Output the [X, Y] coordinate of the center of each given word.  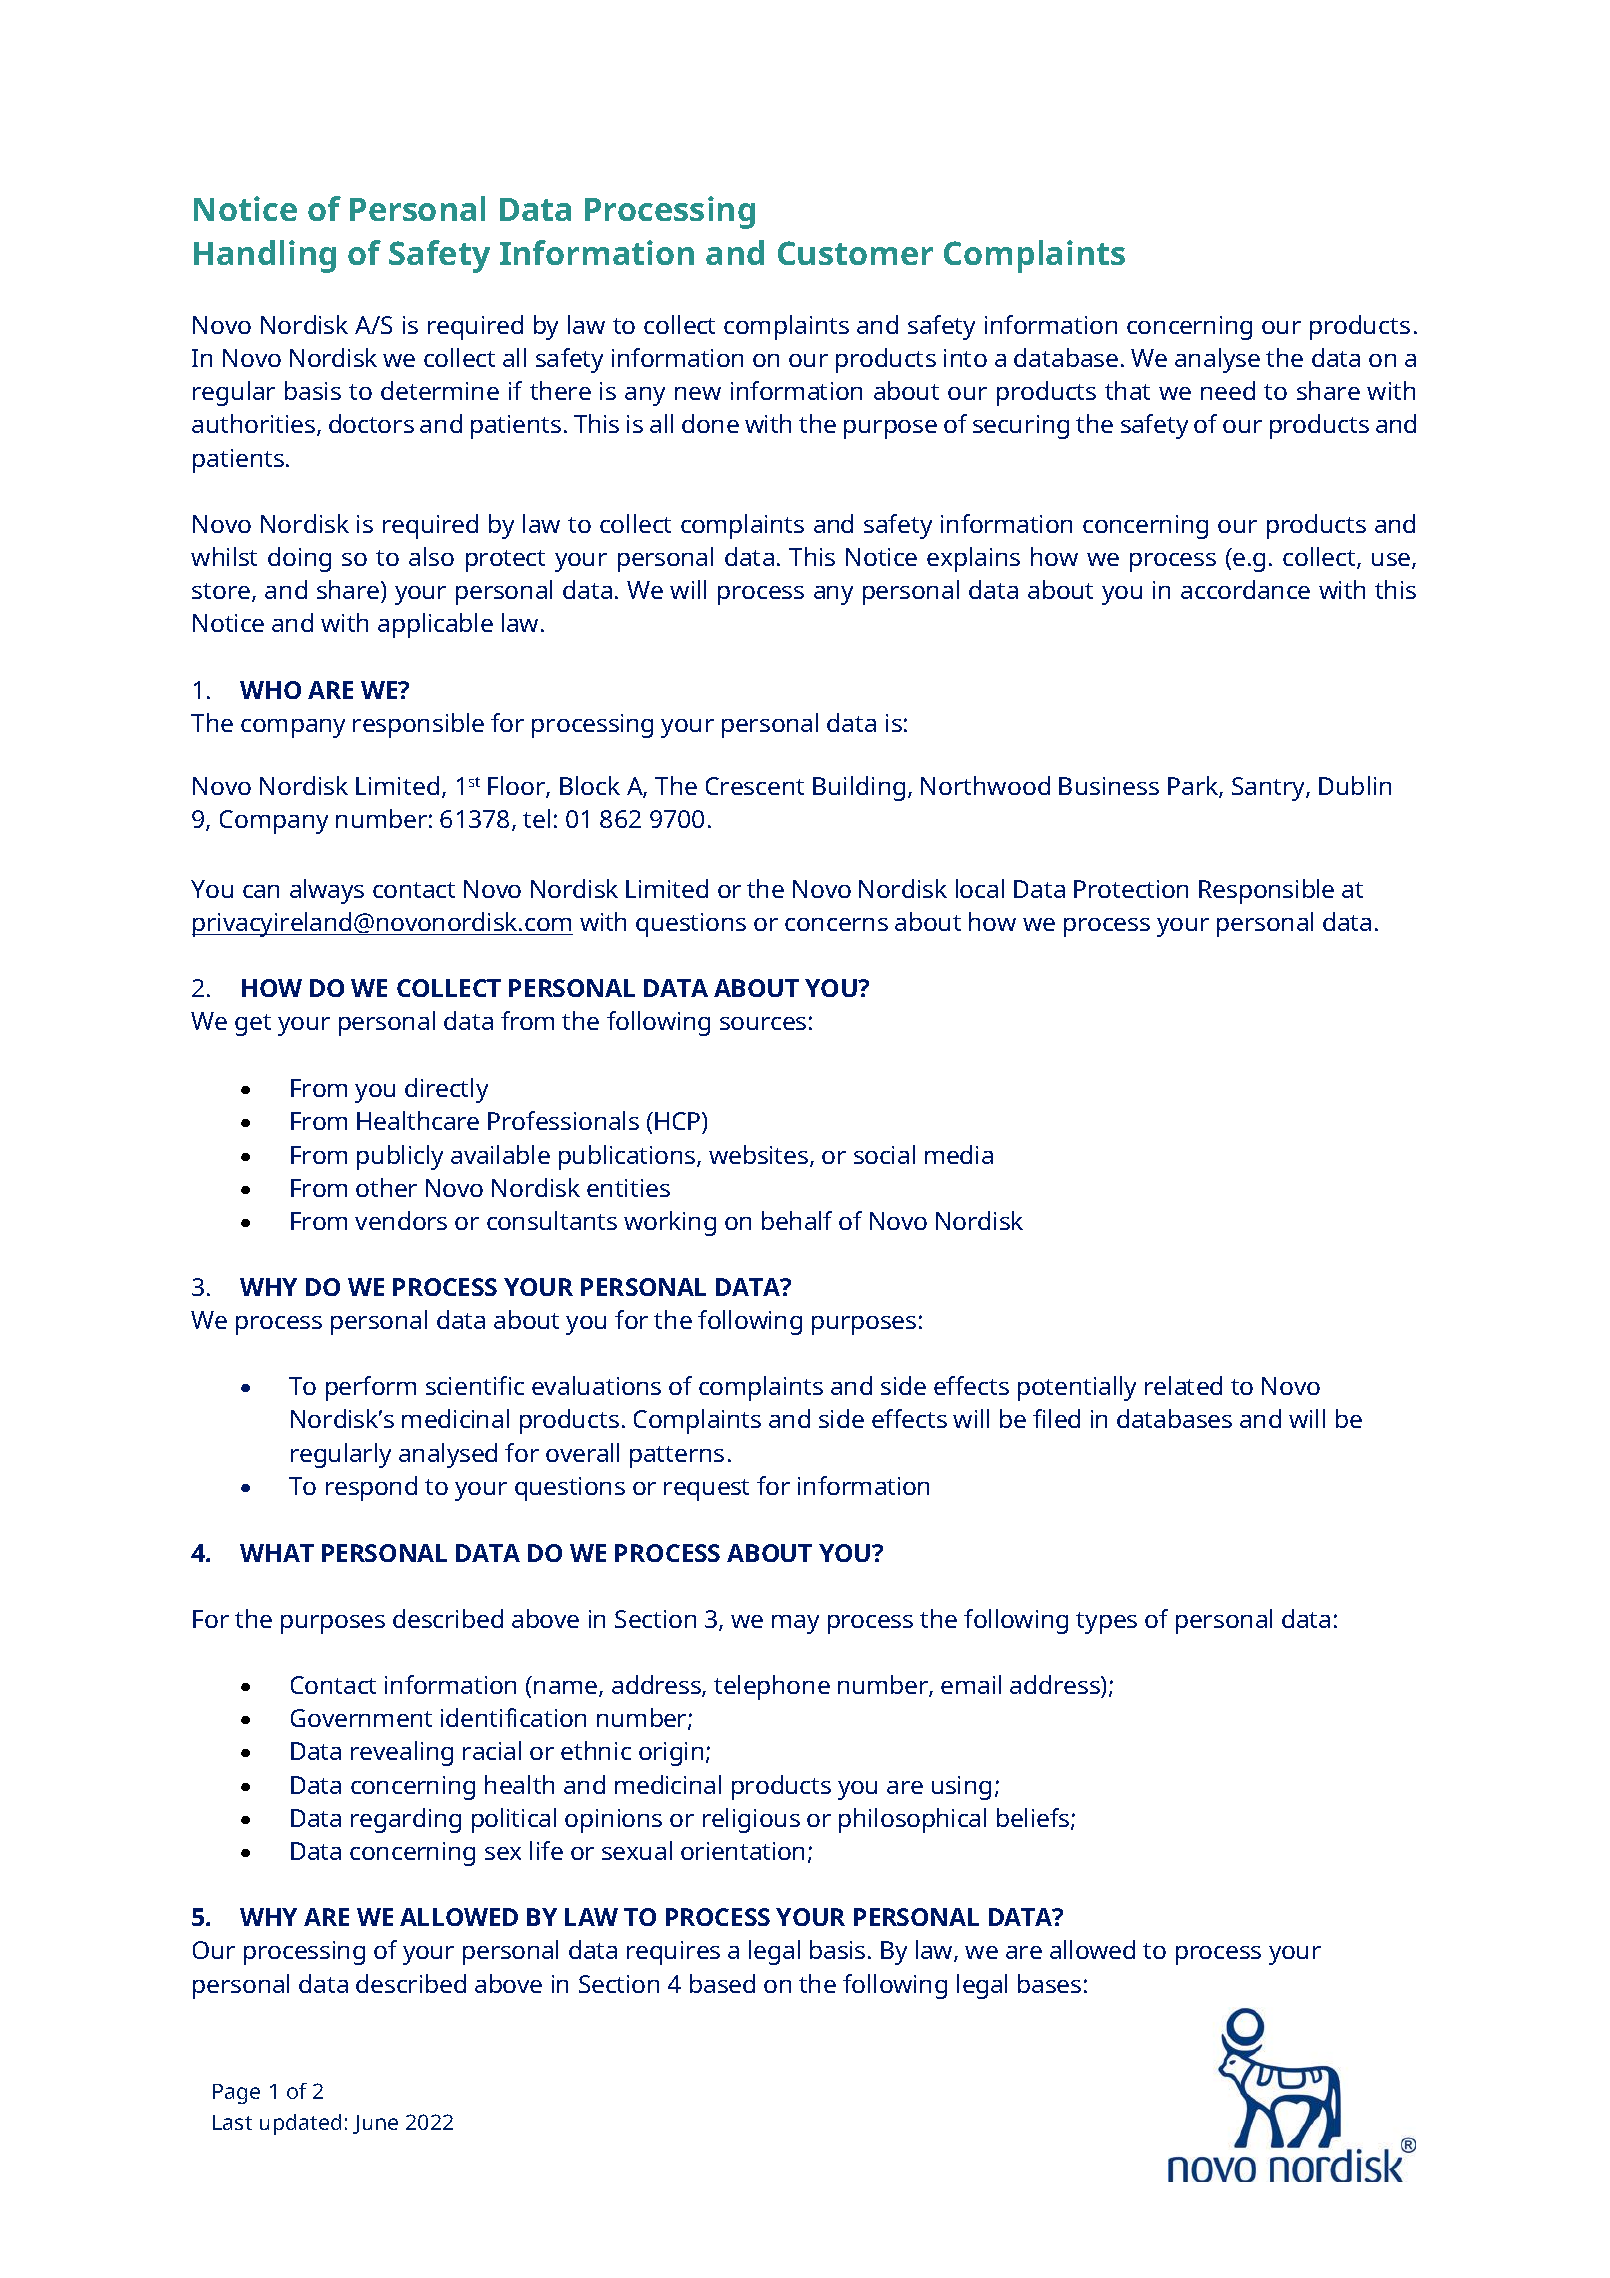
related [1183, 1385]
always [327, 891]
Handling [265, 256]
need [1228, 390]
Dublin [1355, 785]
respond [371, 1488]
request [706, 1490]
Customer [855, 253]
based [722, 1983]
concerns [836, 924]
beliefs [1034, 1819]
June [375, 2124]
